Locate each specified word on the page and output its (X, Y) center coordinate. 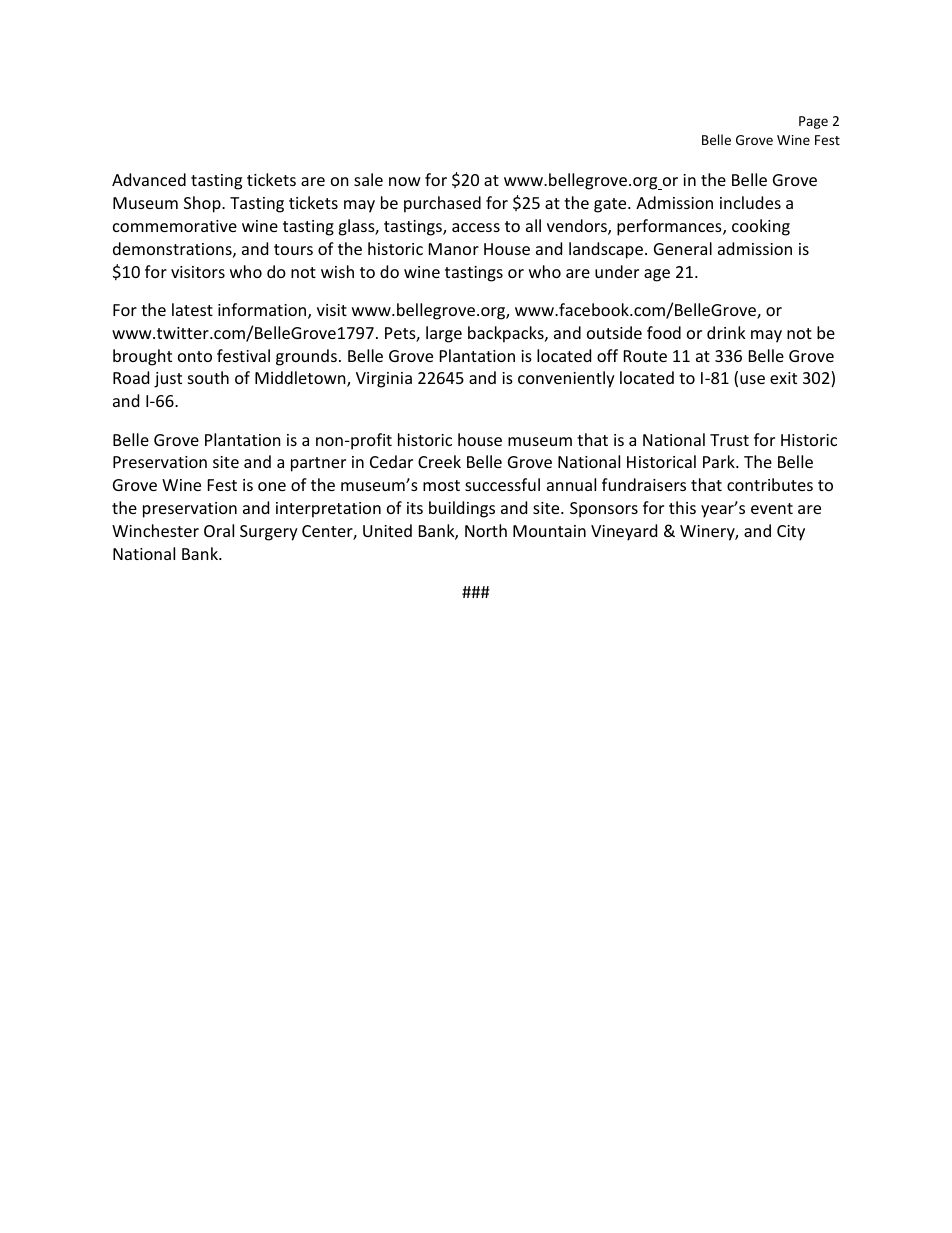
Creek (439, 461)
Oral (219, 530)
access (476, 227)
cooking (761, 227)
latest (192, 309)
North (486, 530)
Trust (729, 440)
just (168, 380)
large (444, 334)
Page (813, 122)
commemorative (175, 226)
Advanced (149, 179)
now (405, 181)
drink (726, 332)
